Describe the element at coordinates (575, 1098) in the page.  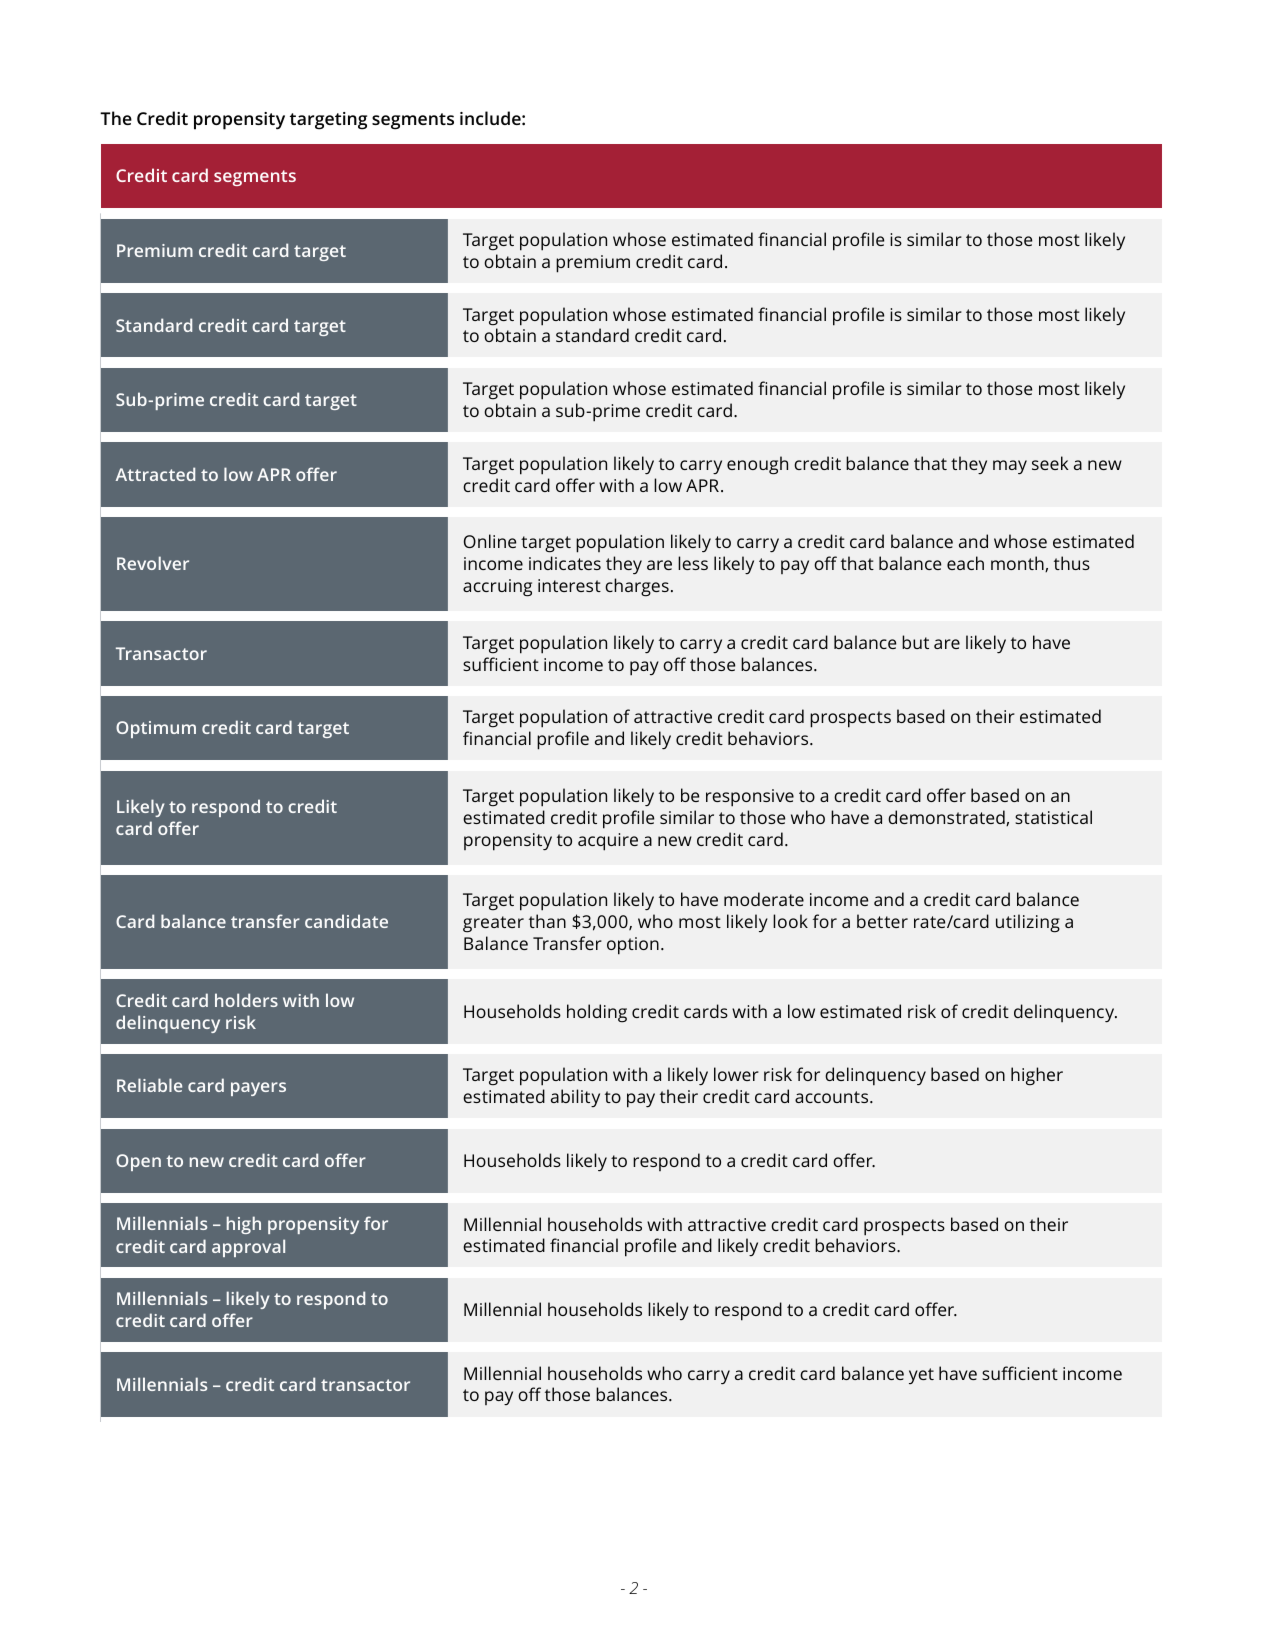
I see `ability` at that location.
